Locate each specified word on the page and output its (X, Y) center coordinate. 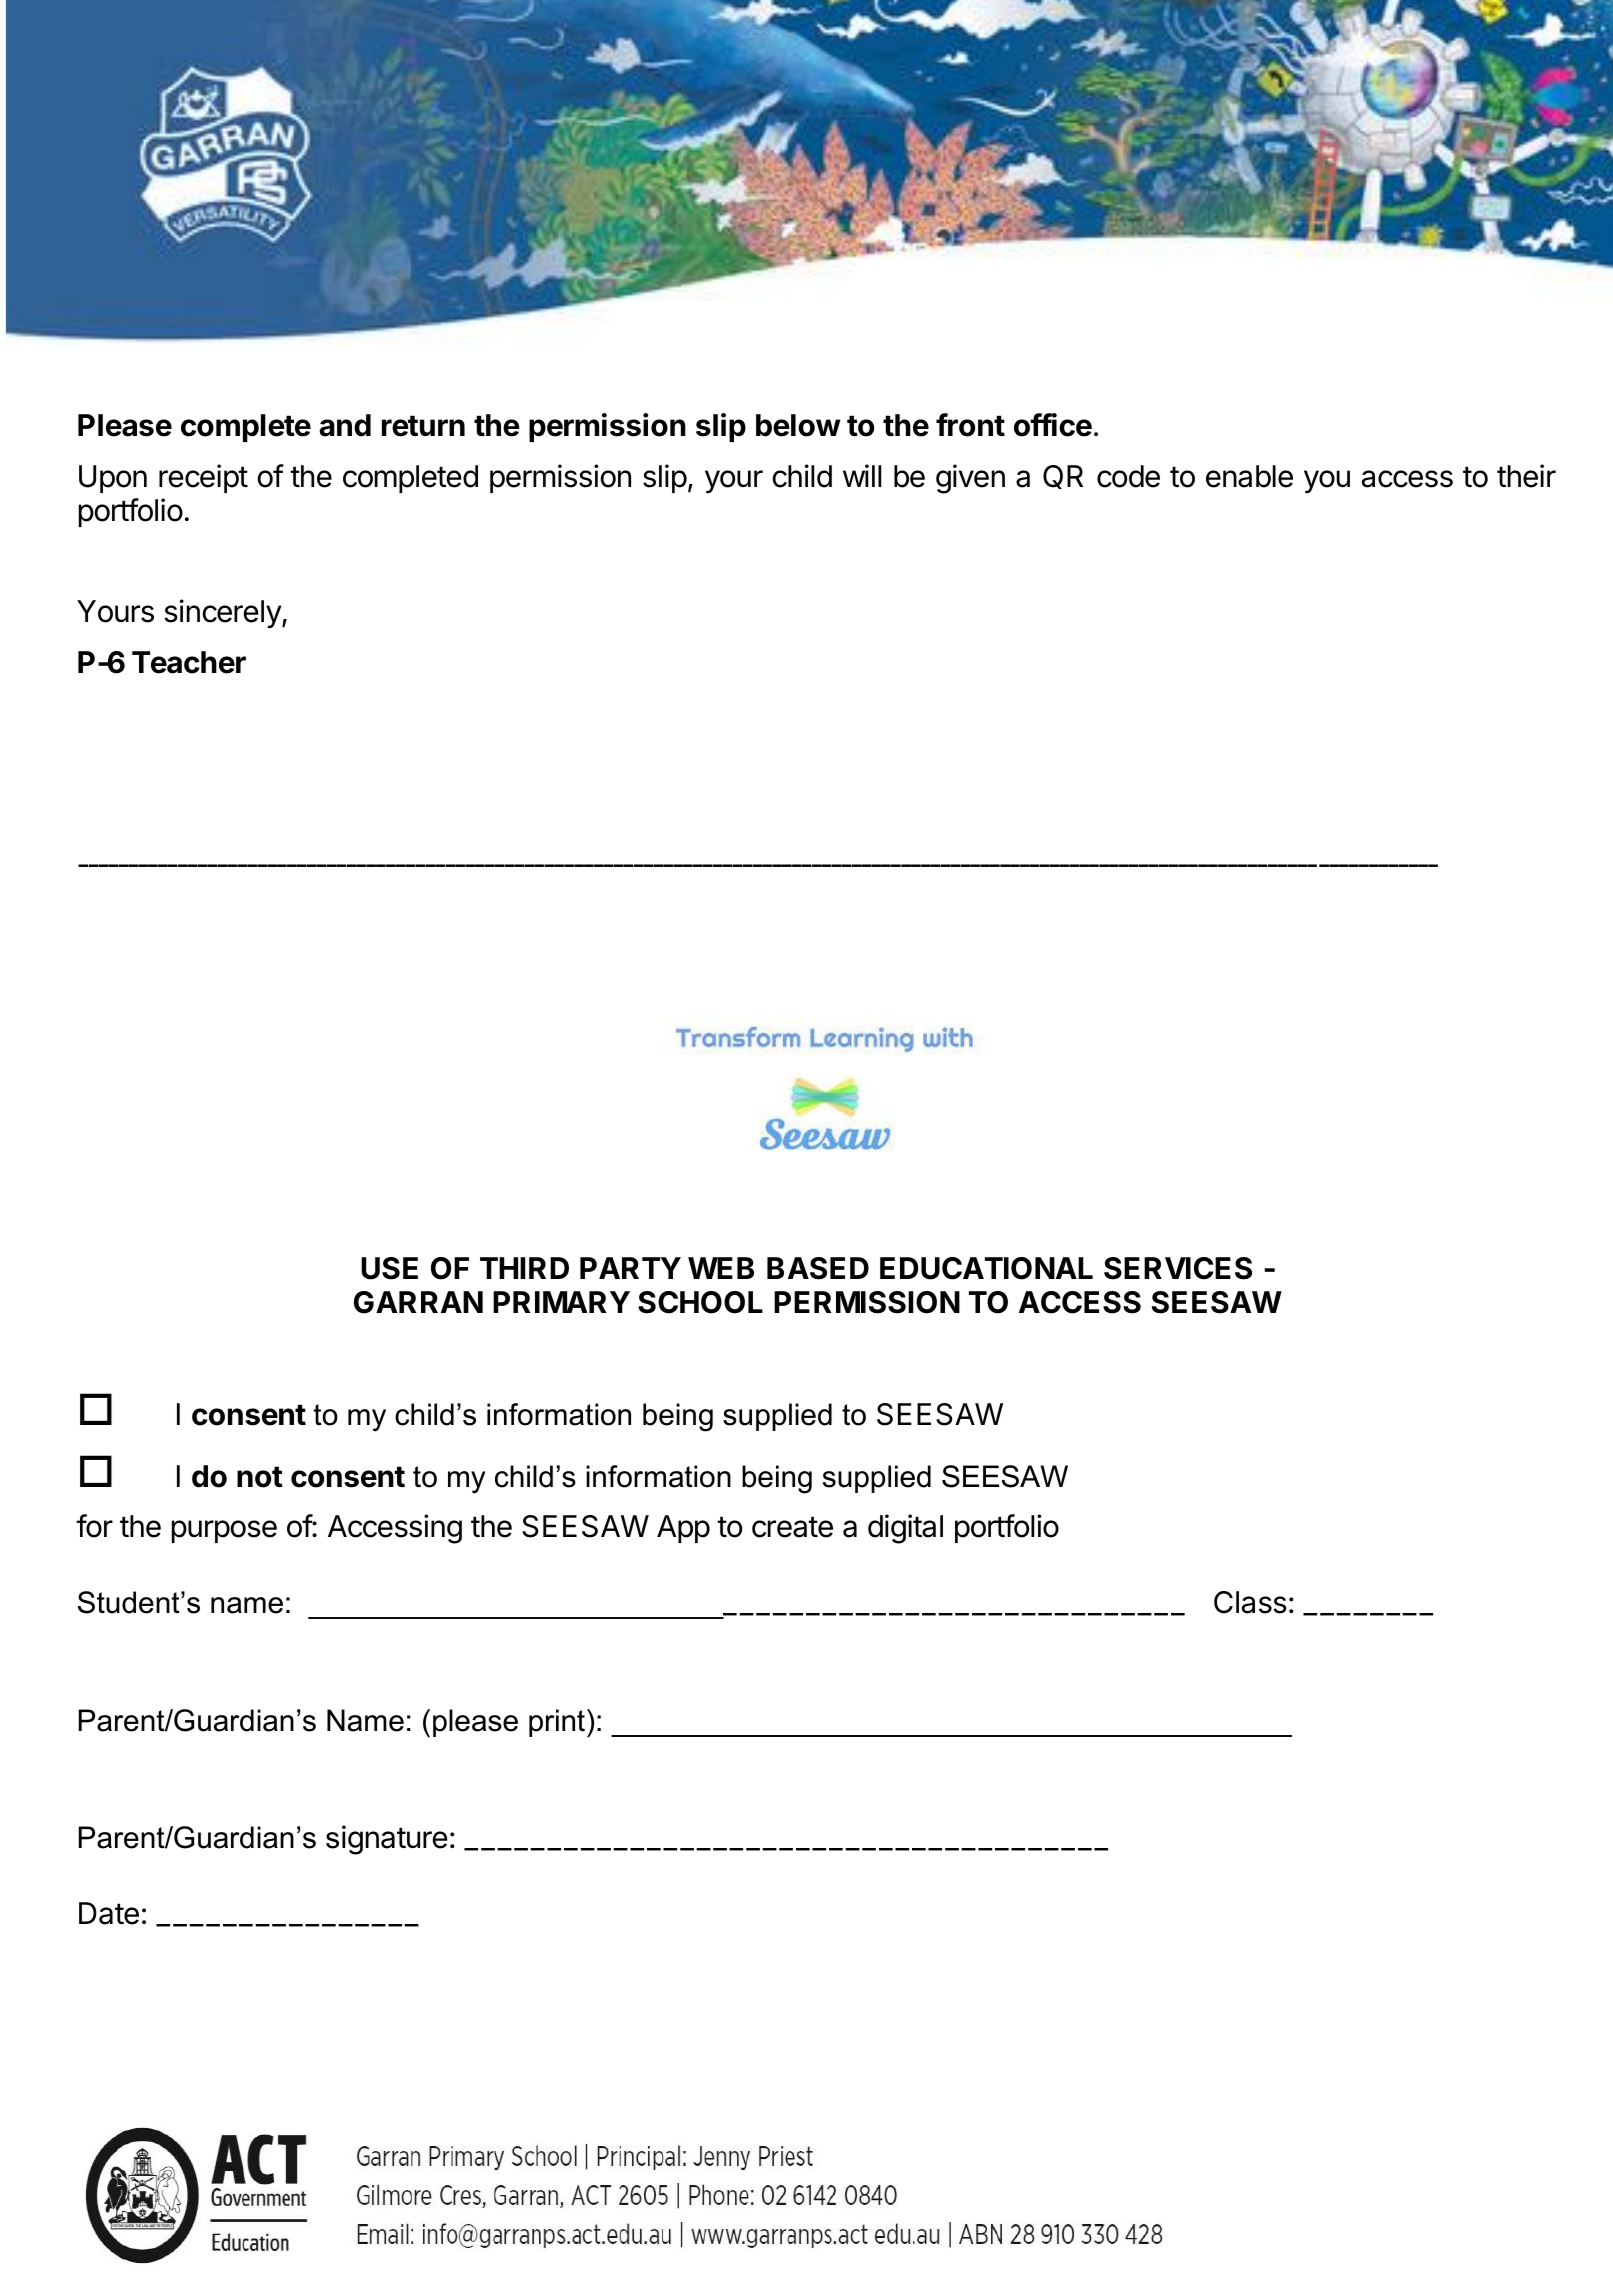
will (862, 475)
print (558, 1723)
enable (1249, 476)
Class (1250, 1602)
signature (387, 1840)
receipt (203, 478)
